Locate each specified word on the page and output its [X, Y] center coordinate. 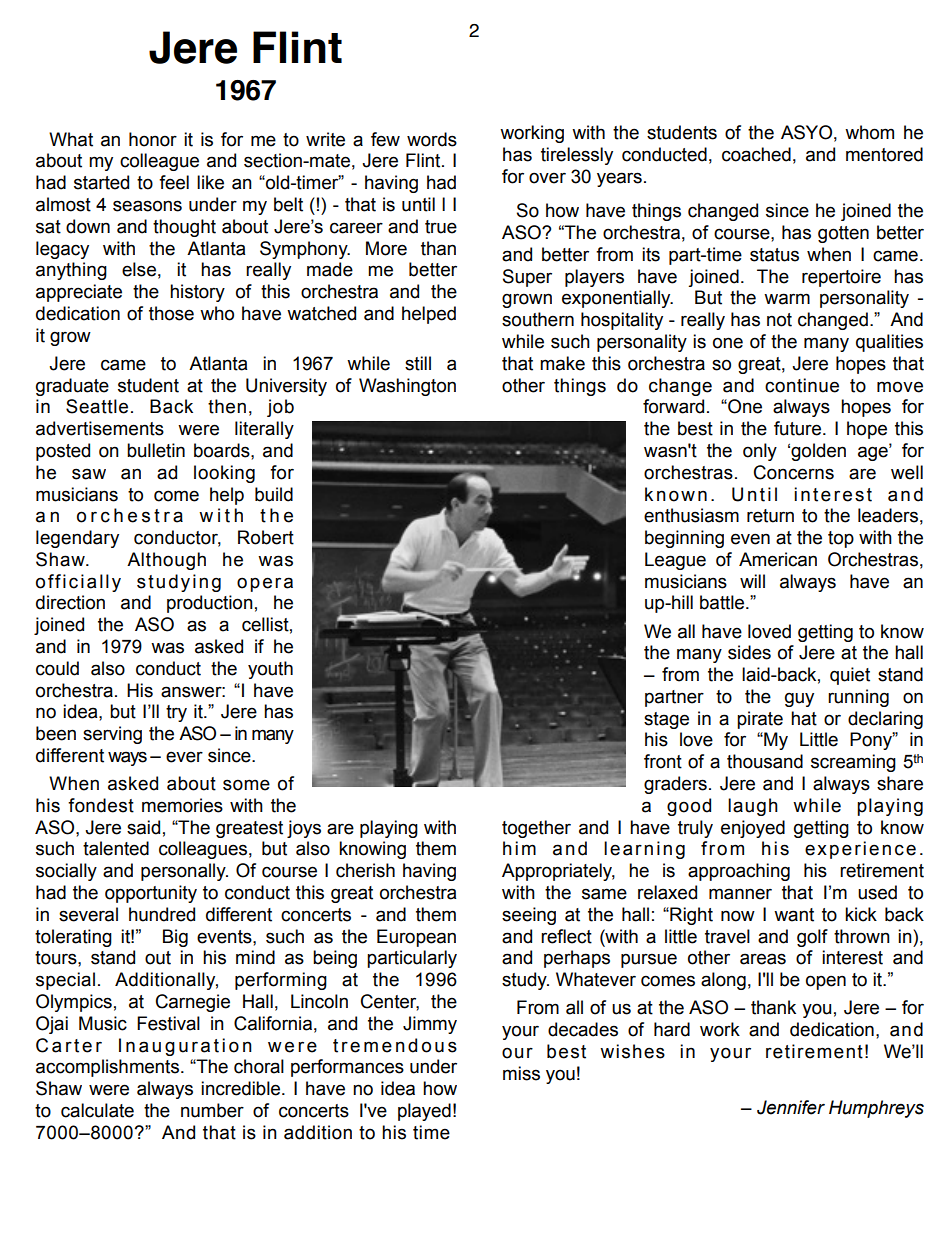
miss [521, 1073]
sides [749, 652]
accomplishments [109, 1068]
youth [270, 670]
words [432, 139]
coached [756, 154]
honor [153, 139]
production [210, 604]
